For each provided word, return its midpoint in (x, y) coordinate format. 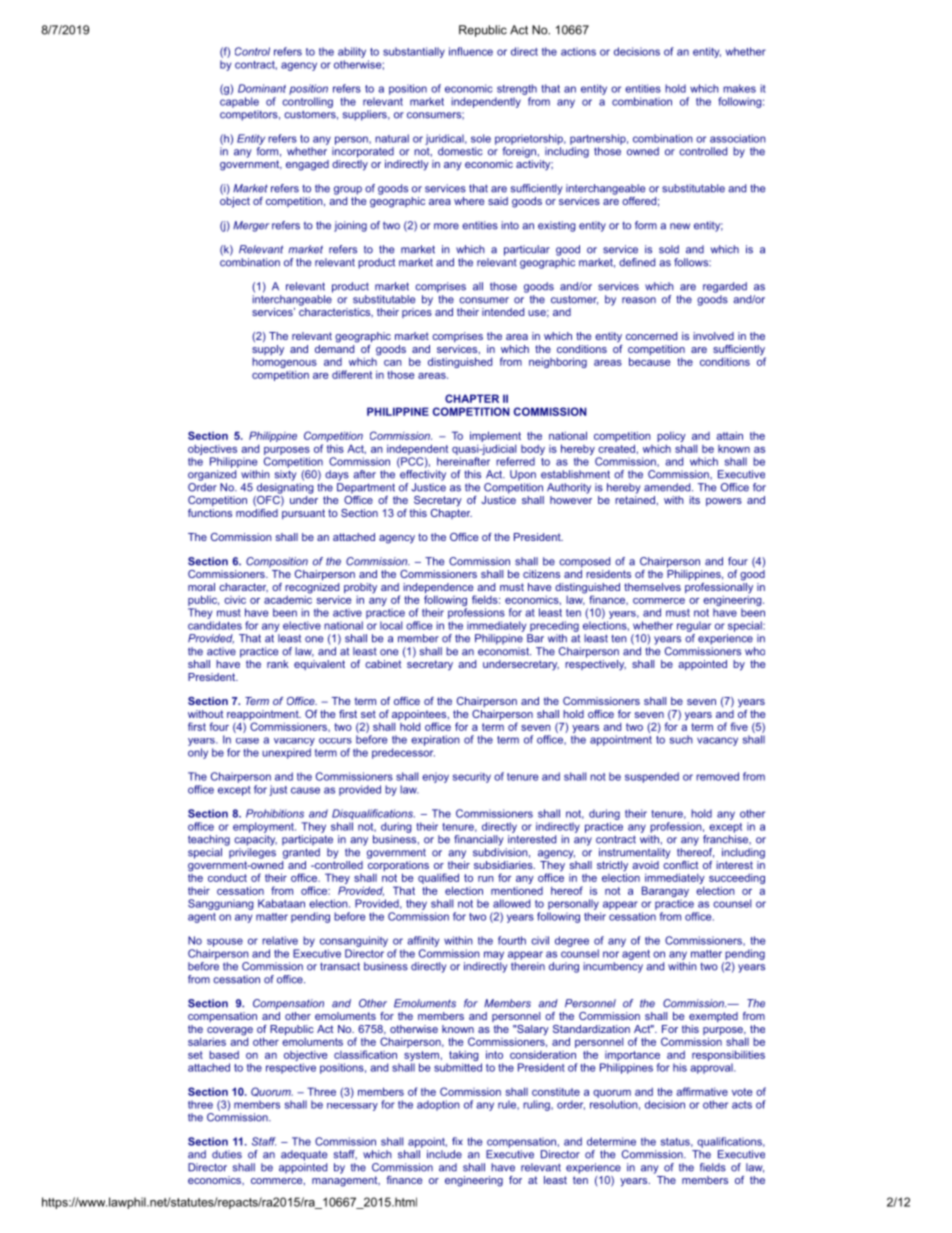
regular (694, 626)
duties (227, 1154)
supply (268, 350)
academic (288, 598)
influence (471, 51)
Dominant (262, 88)
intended (503, 312)
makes (739, 88)
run (486, 879)
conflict (680, 863)
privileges (251, 852)
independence (439, 589)
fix (457, 1141)
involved (713, 336)
